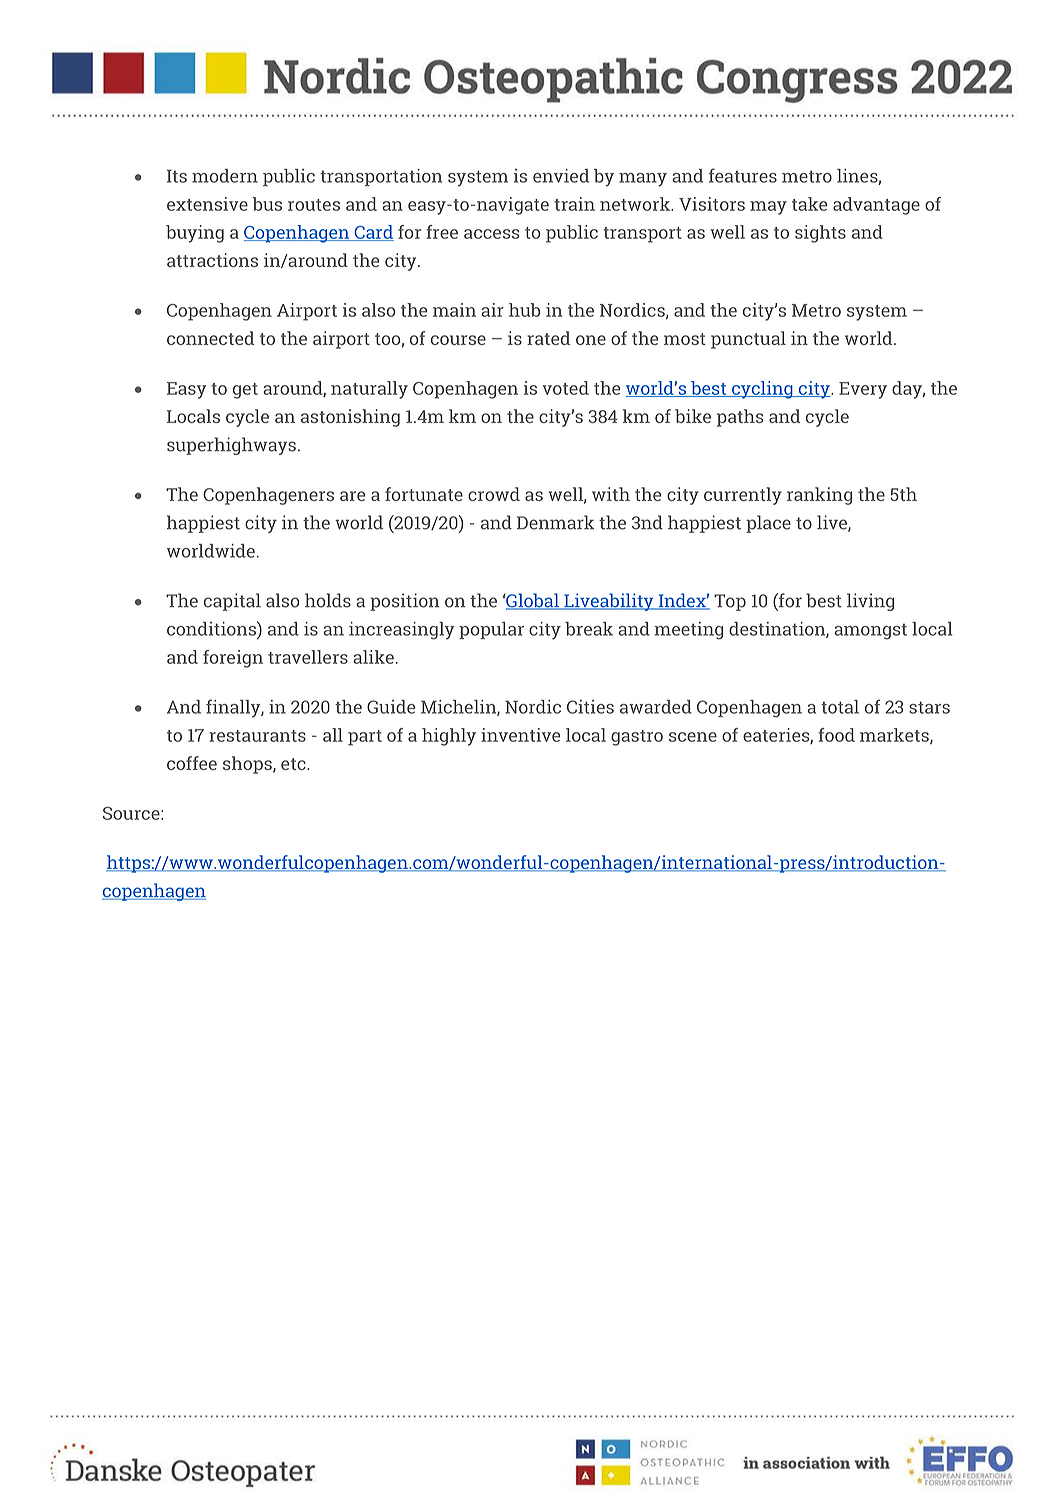 The height and width of the image is (1503, 1062). What do you see at coordinates (232, 602) in the image?
I see `capital` at bounding box center [232, 602].
